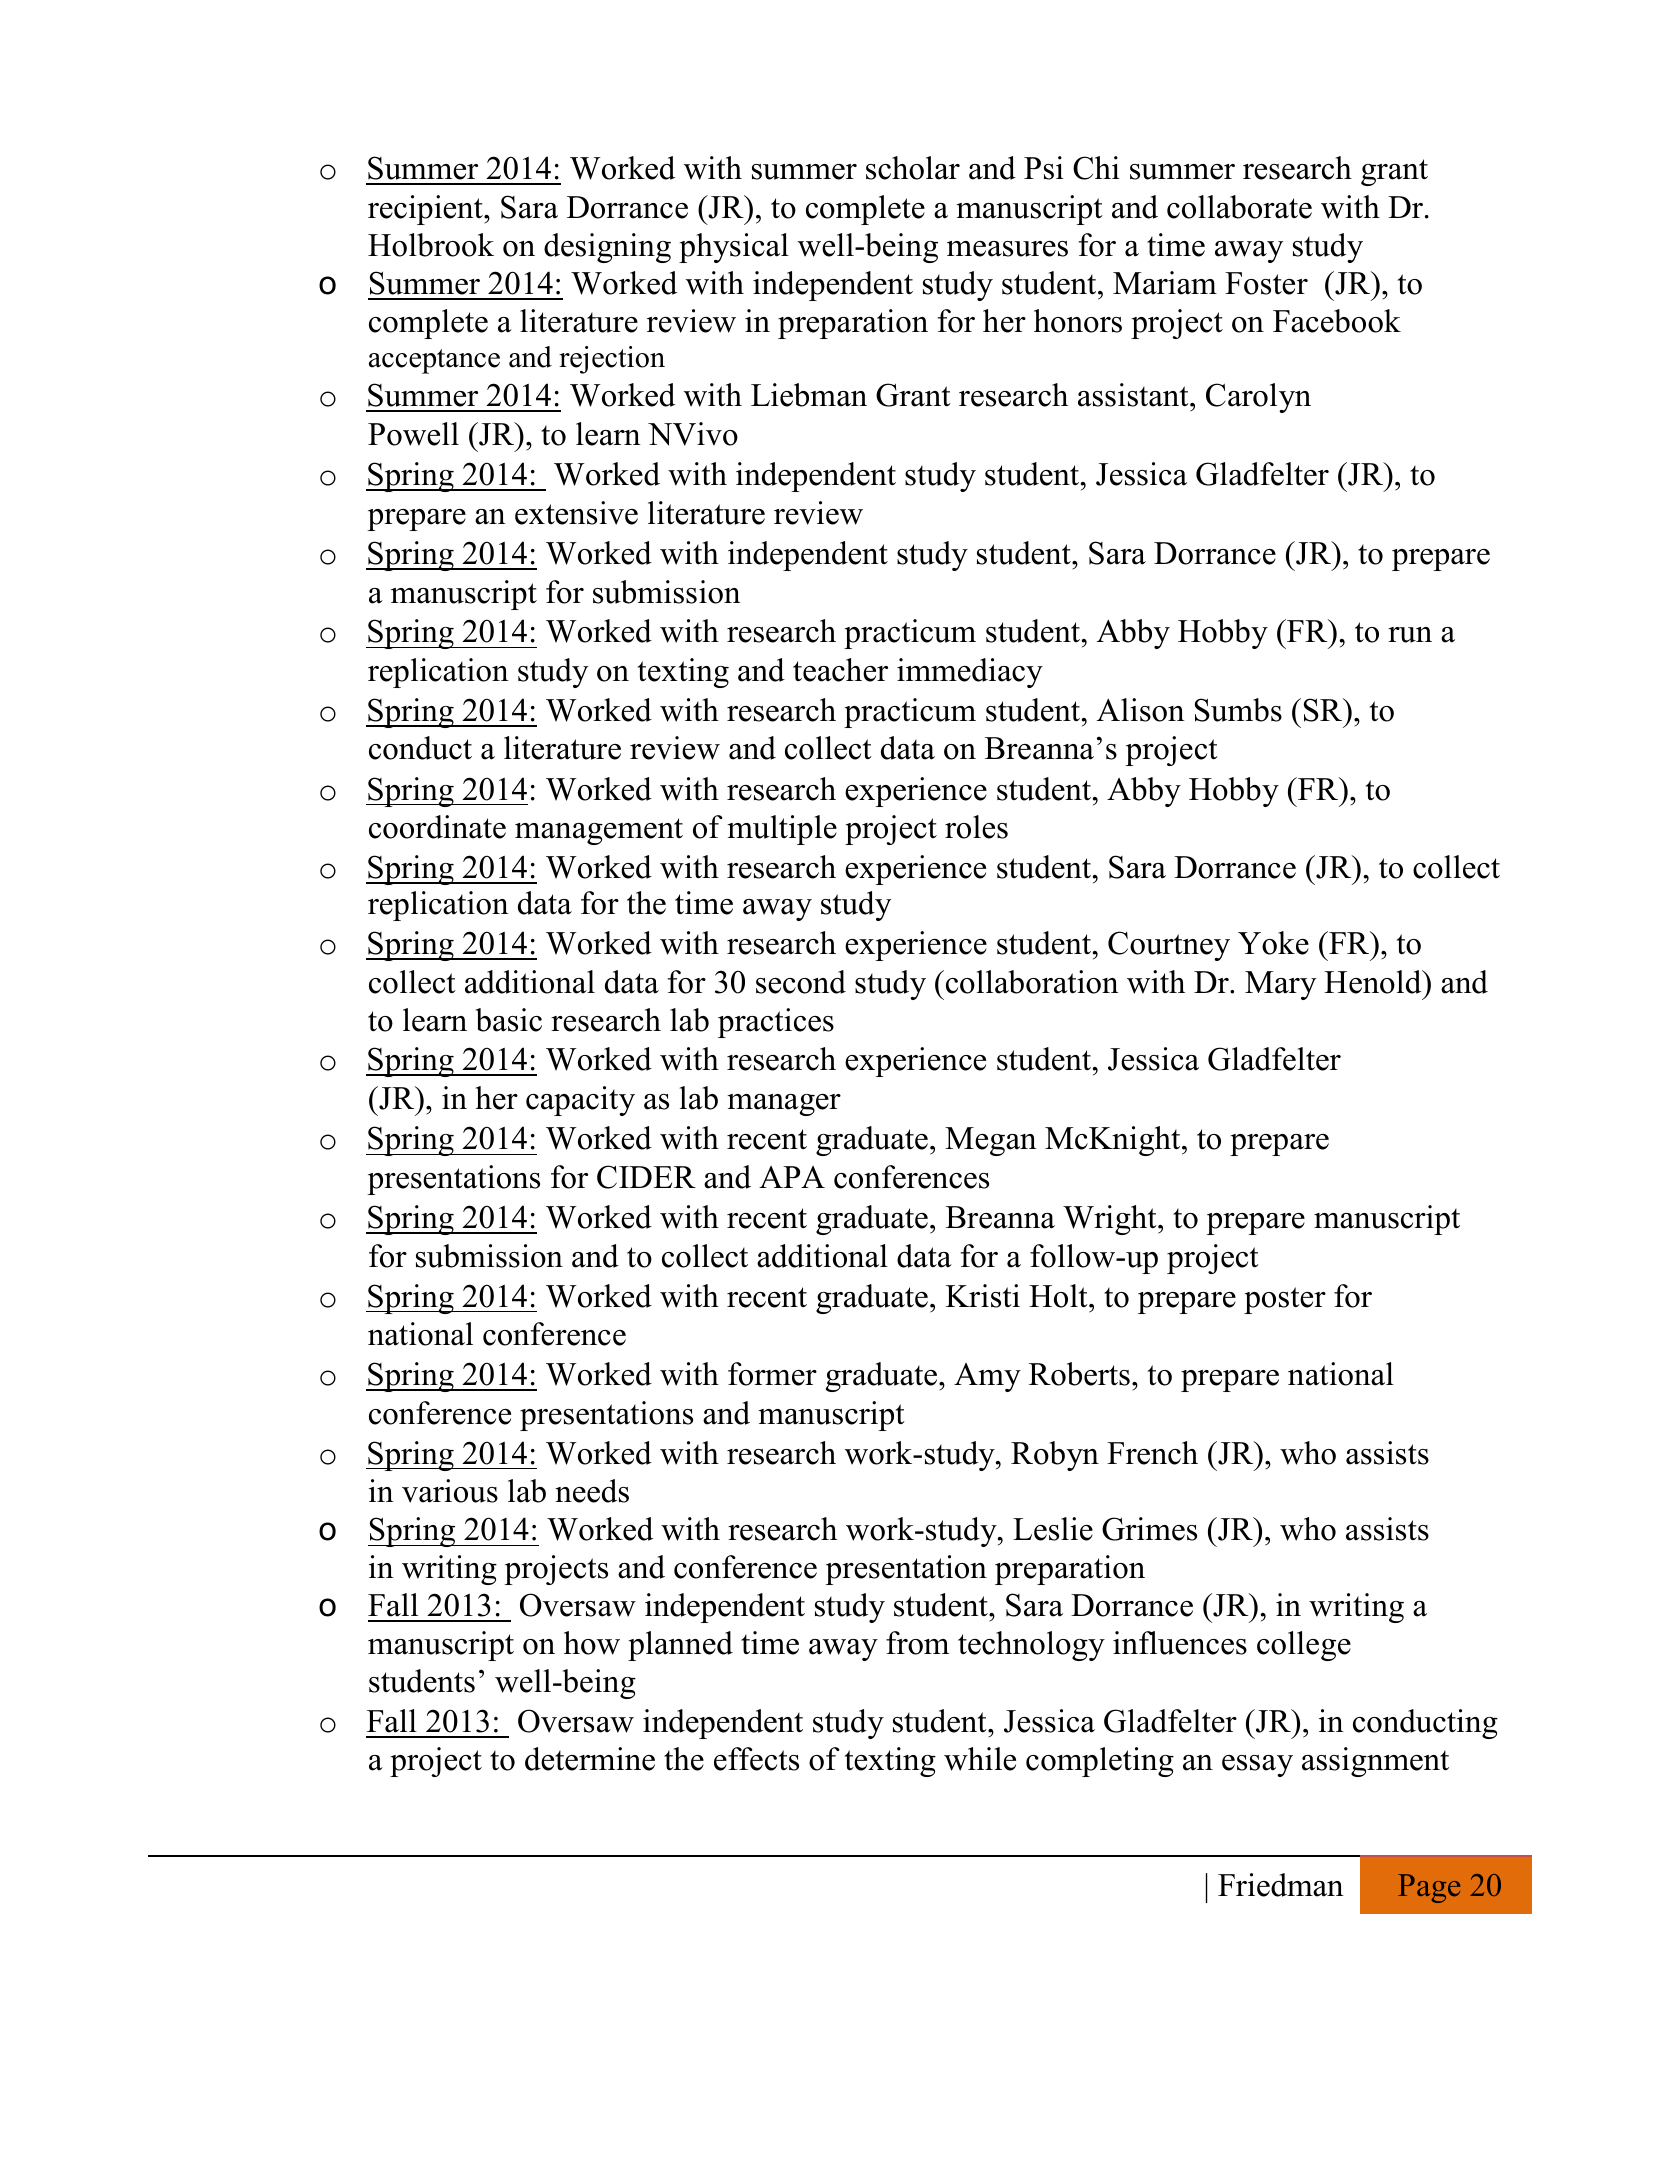 The height and width of the screenshot is (2174, 1680). Describe the element at coordinates (1281, 1885) in the screenshot. I see `Friedman` at that location.
